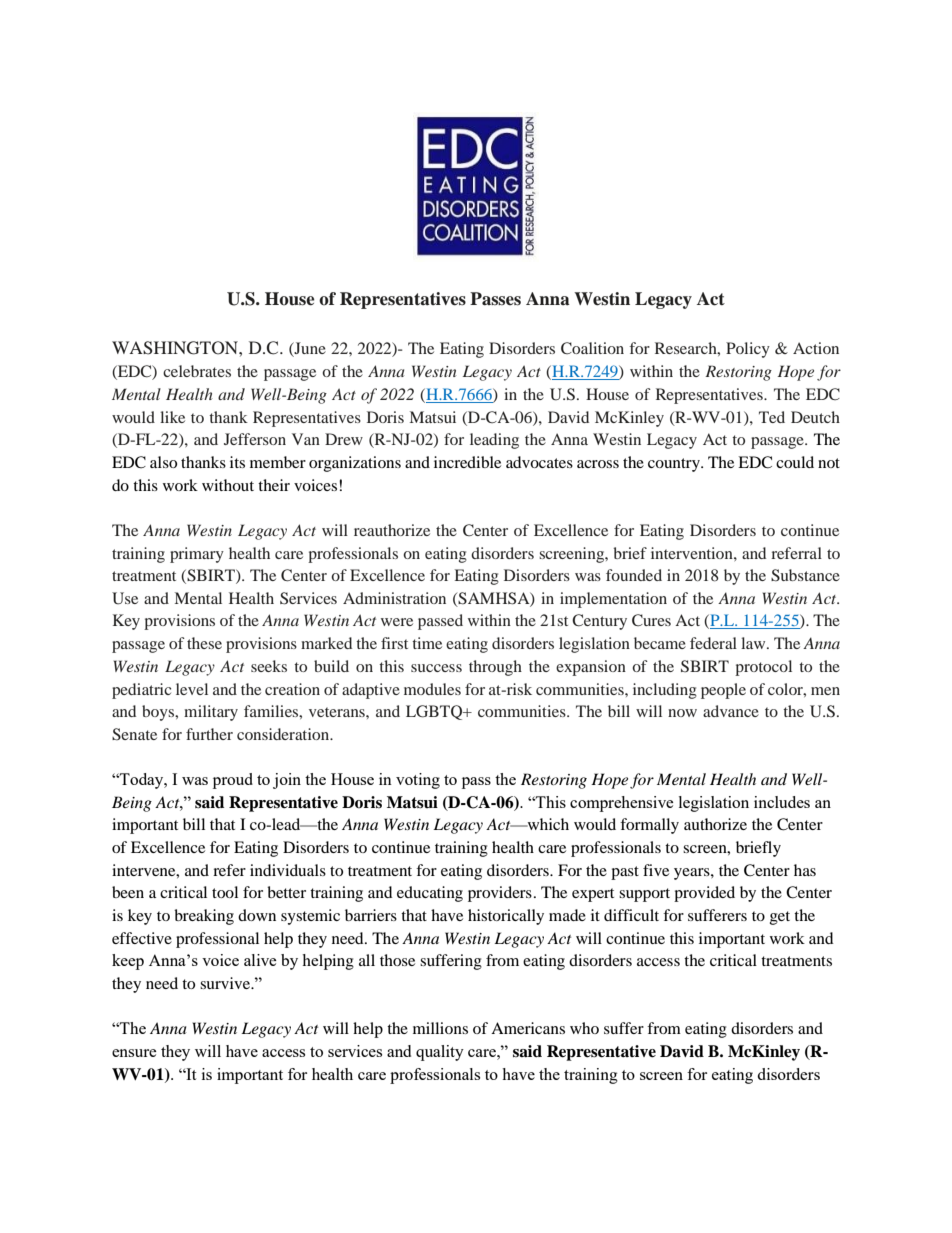 The height and width of the screenshot is (1233, 952). Describe the element at coordinates (592, 348) in the screenshot. I see `Coalition` at that location.
